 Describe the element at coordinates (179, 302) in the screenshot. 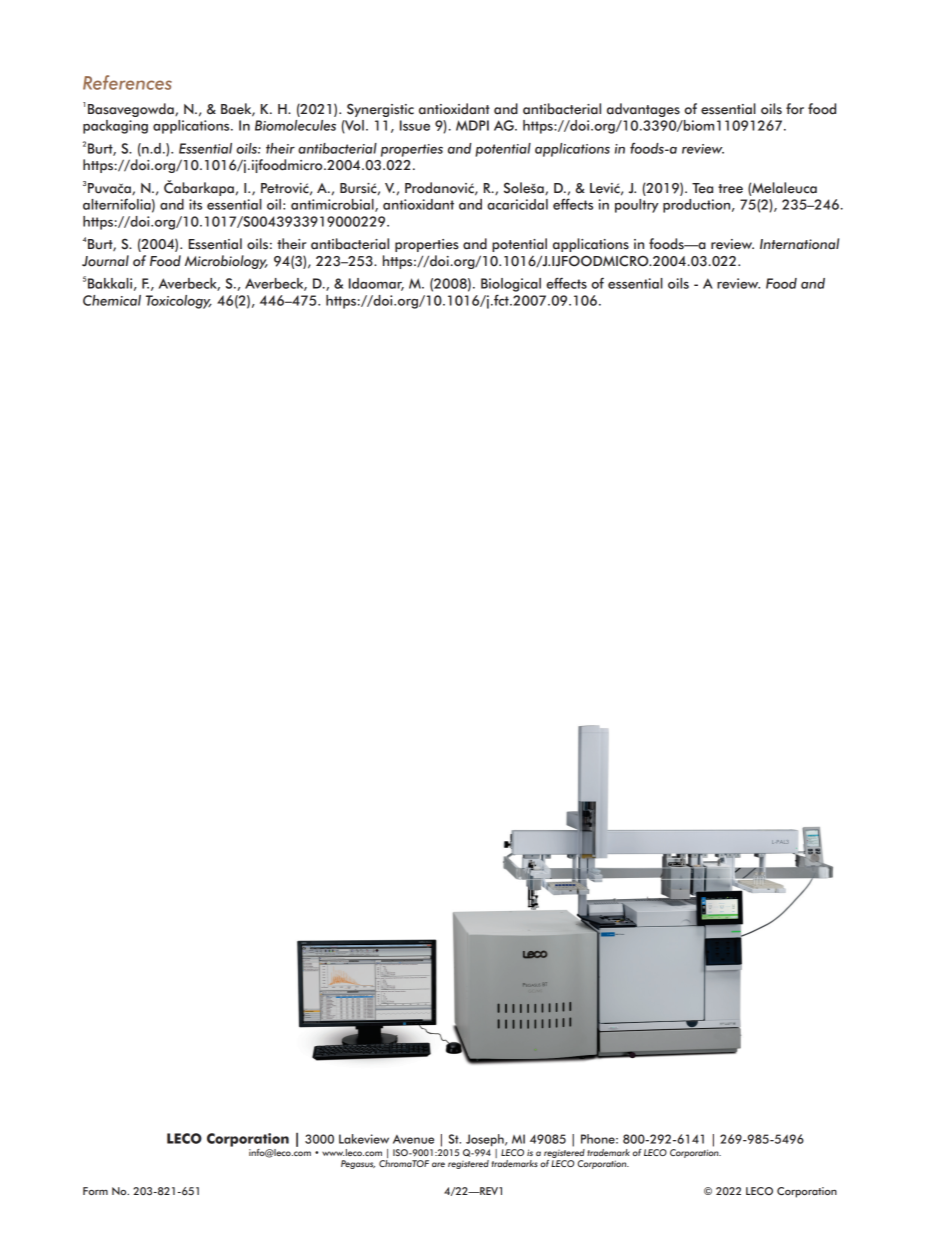

I see `Toxicology` at that location.
